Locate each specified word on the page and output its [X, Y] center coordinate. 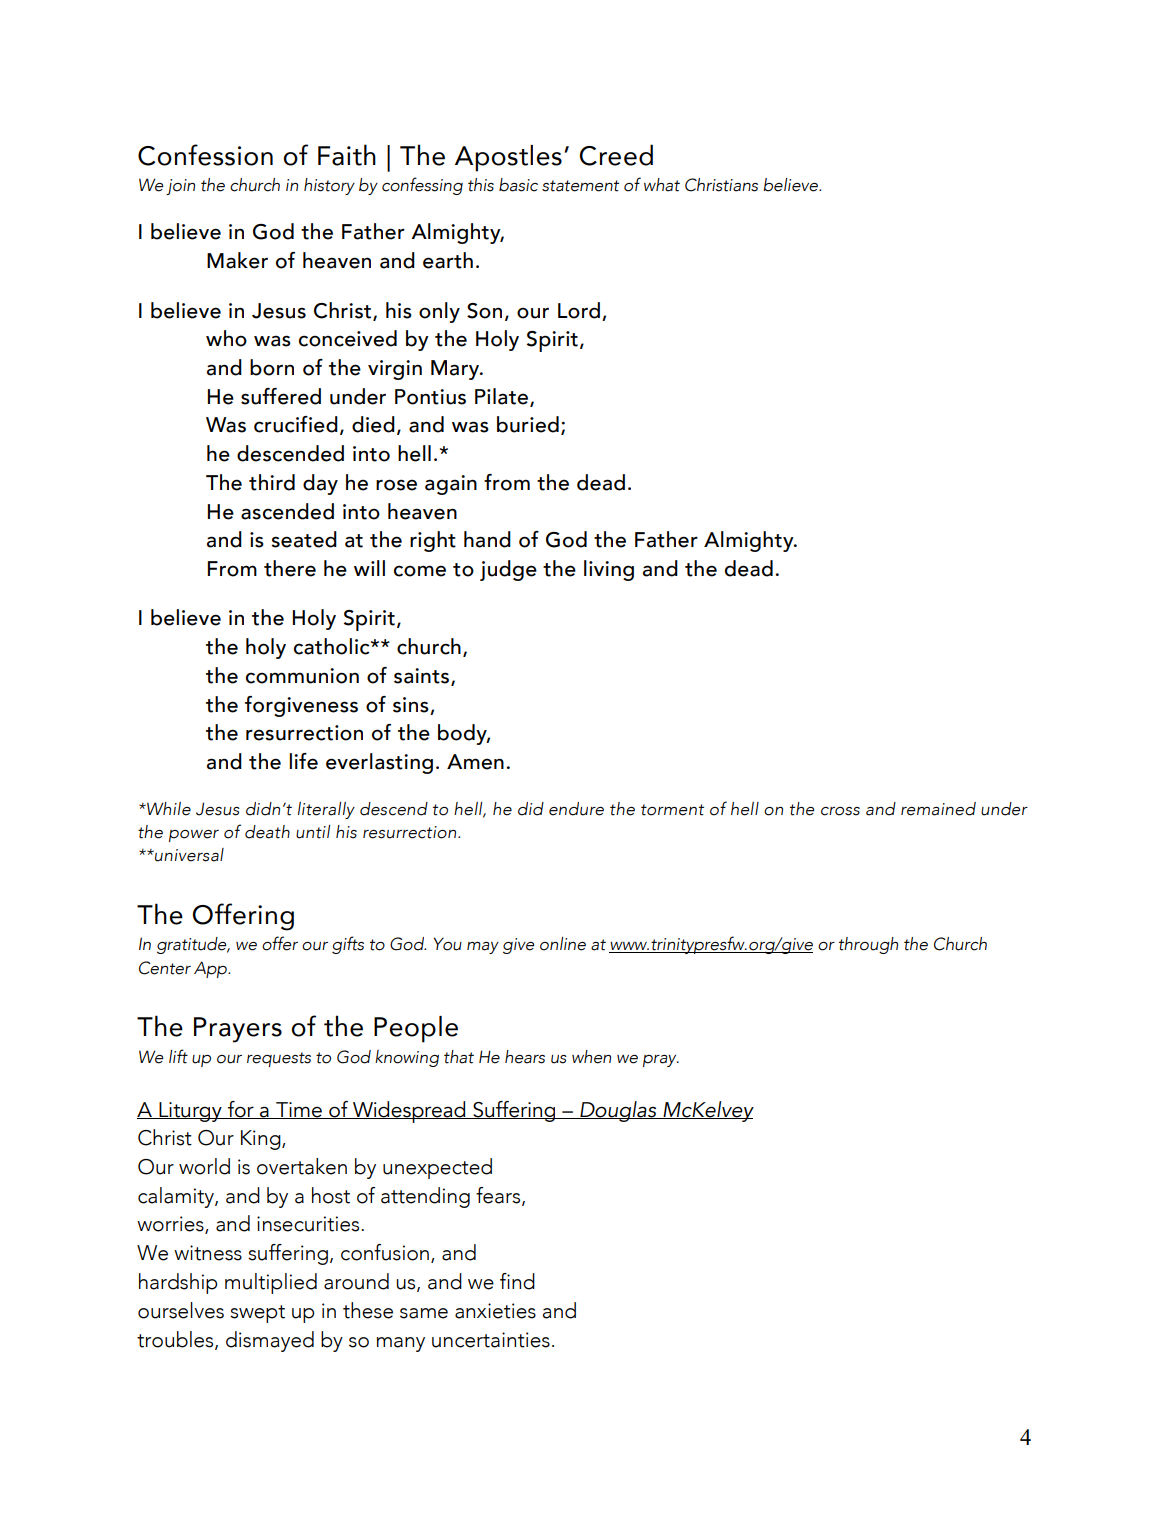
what [662, 185]
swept [257, 1314]
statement [580, 186]
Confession [205, 155]
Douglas [618, 1111]
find [517, 1281]
